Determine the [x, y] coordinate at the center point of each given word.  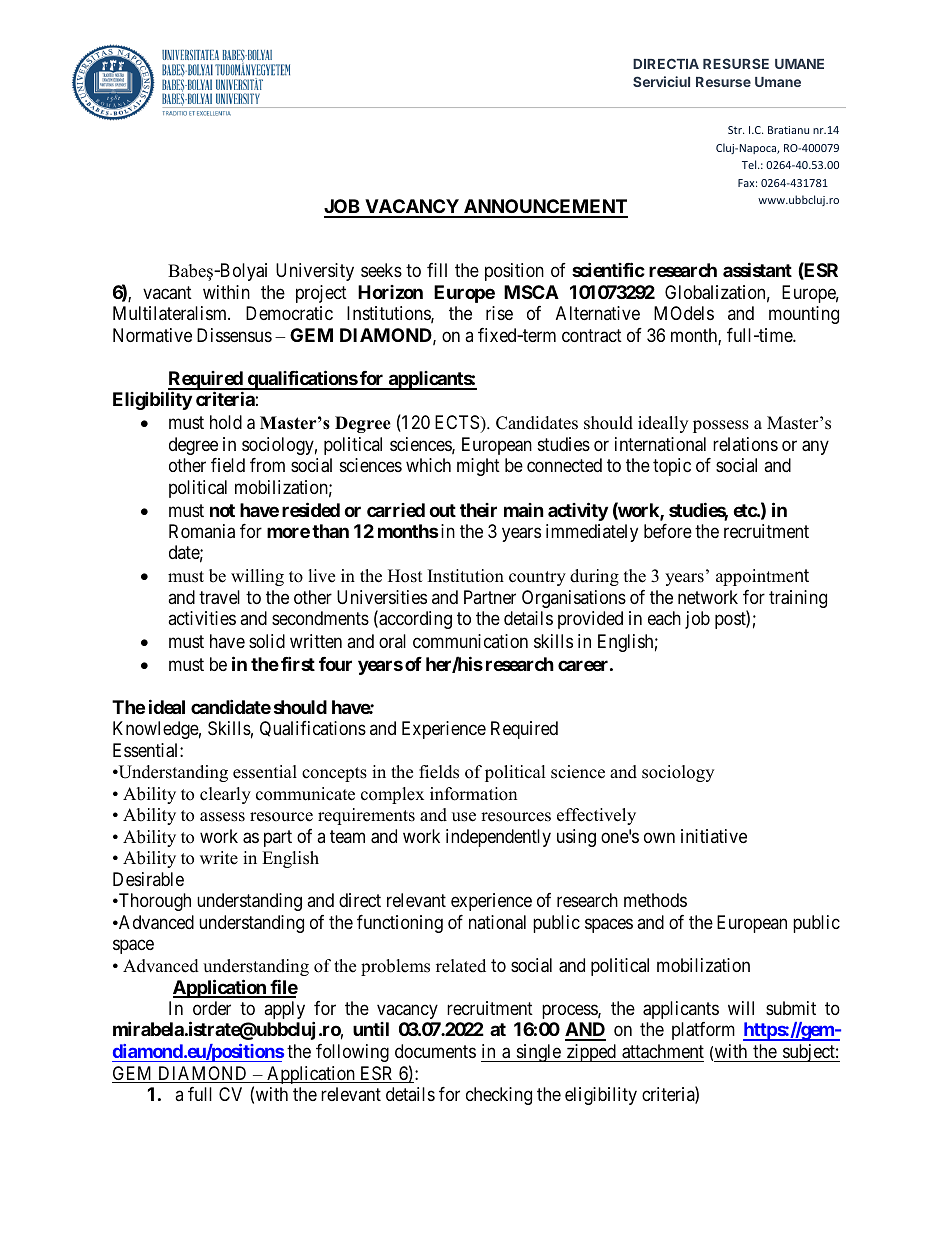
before [668, 531]
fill [437, 270]
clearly [225, 795]
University [315, 272]
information [473, 794]
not [222, 510]
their [478, 510]
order [212, 1008]
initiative [714, 836]
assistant [757, 269]
